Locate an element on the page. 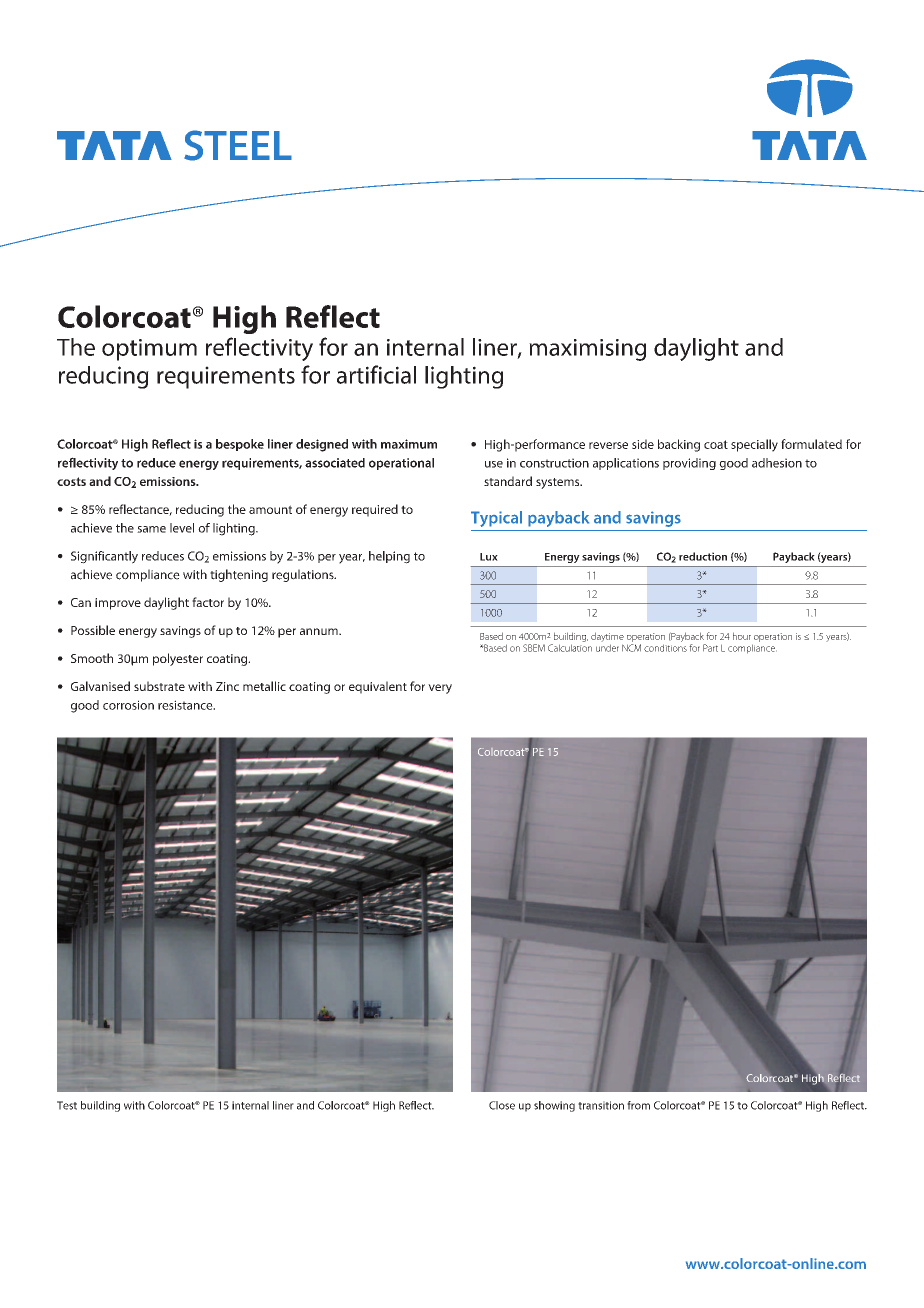 This page has width=924, height=1308. Test is located at coordinates (67, 1105).
